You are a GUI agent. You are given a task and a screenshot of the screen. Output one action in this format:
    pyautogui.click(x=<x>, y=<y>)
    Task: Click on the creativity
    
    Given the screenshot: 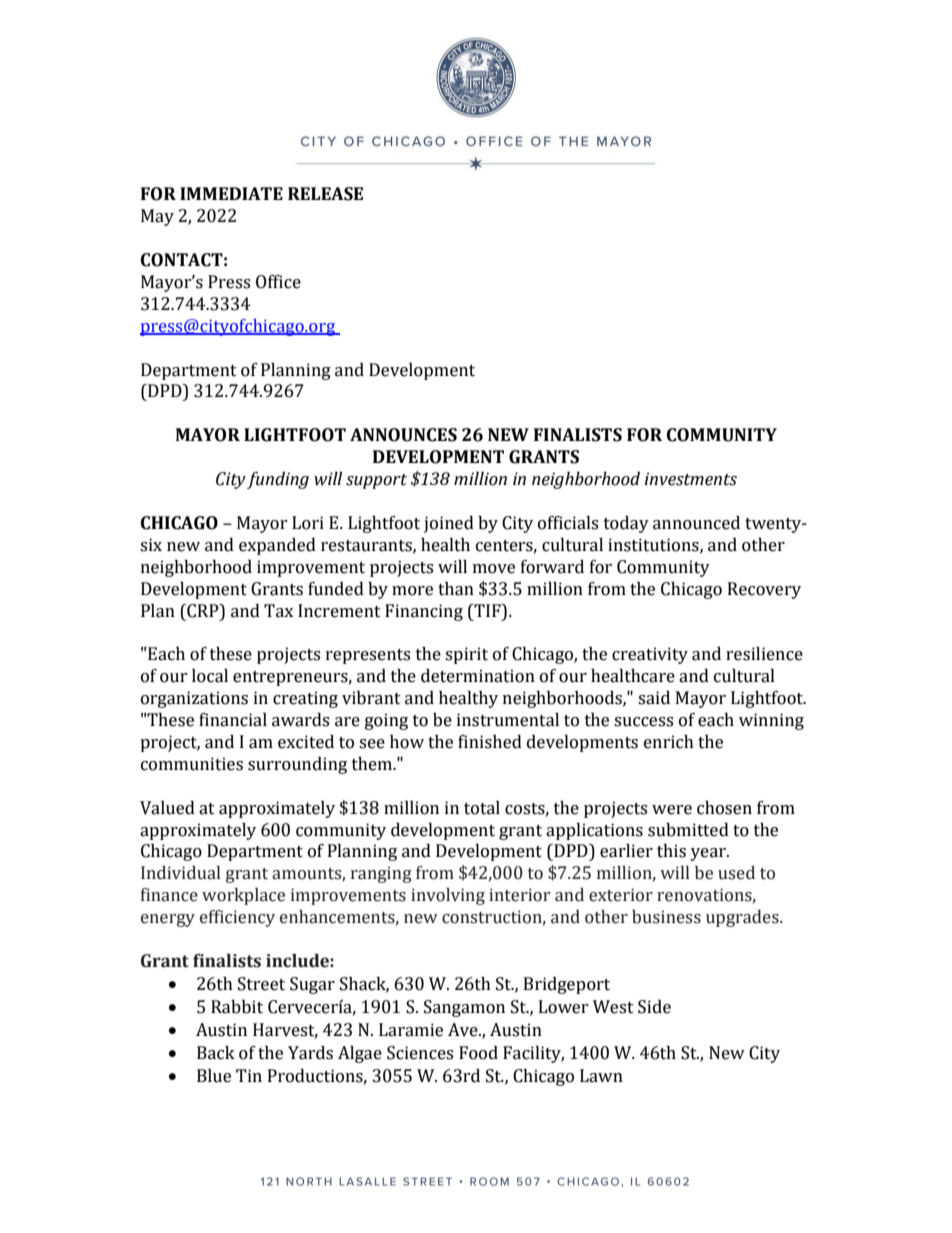 What is the action you would take?
    pyautogui.click(x=650, y=655)
